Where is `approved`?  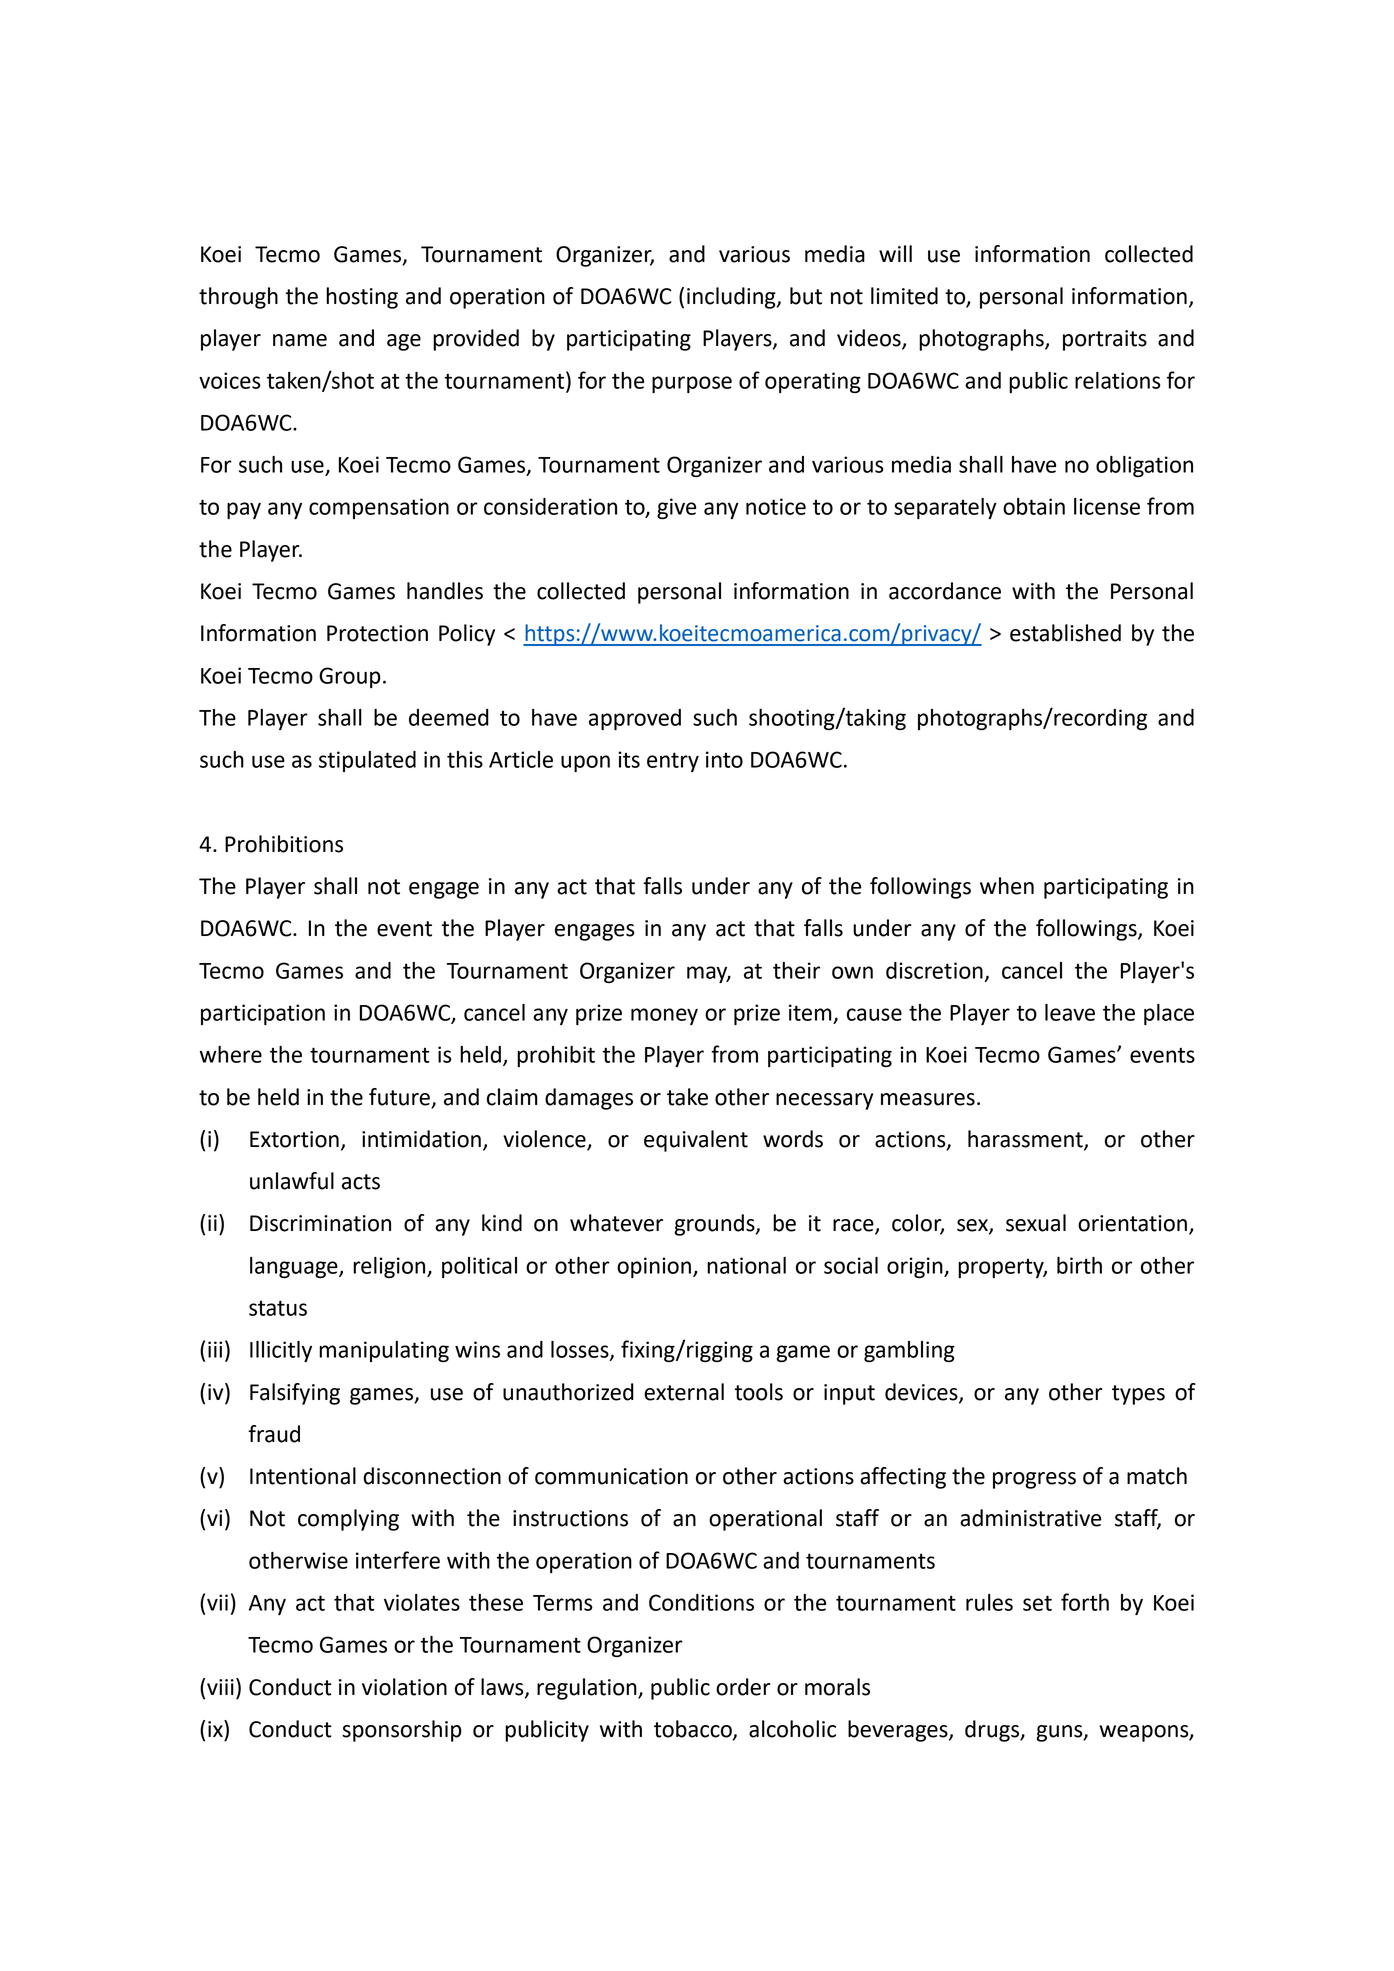
approved is located at coordinates (635, 719).
